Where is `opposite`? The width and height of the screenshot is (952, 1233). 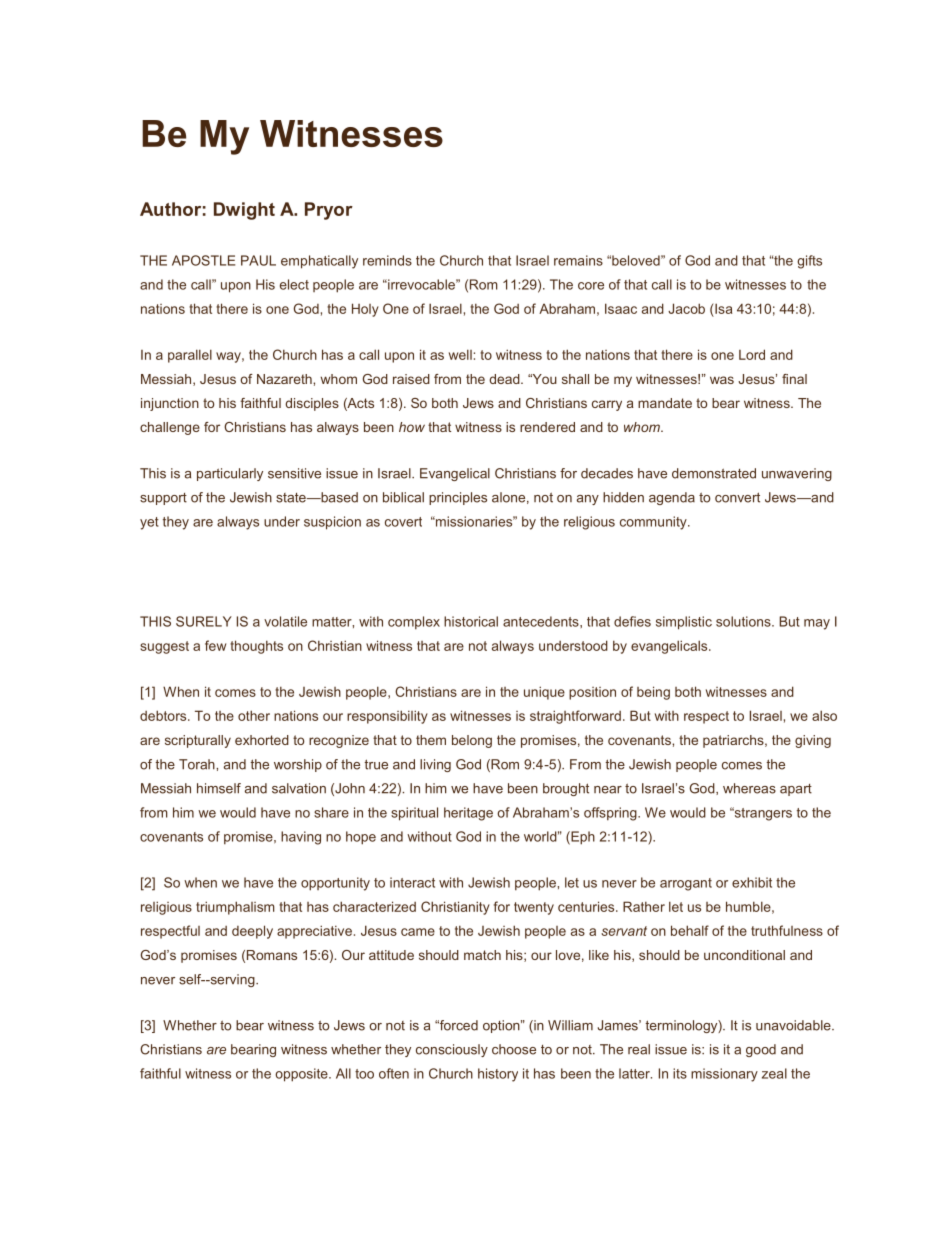 opposite is located at coordinates (302, 1075).
